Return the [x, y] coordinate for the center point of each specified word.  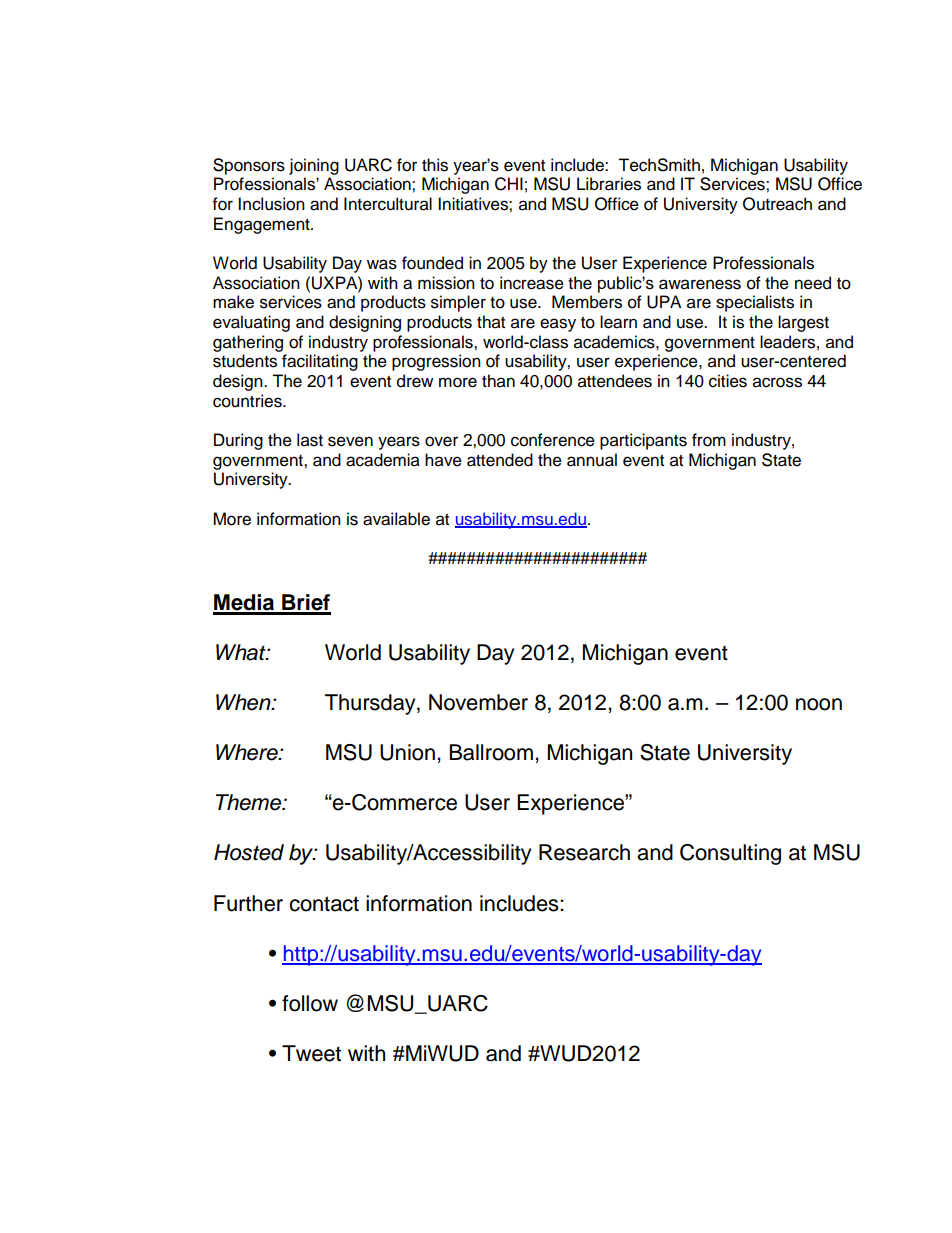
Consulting [730, 854]
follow [310, 1003]
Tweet [311, 1053]
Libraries [609, 184]
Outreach [777, 204]
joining [314, 166]
